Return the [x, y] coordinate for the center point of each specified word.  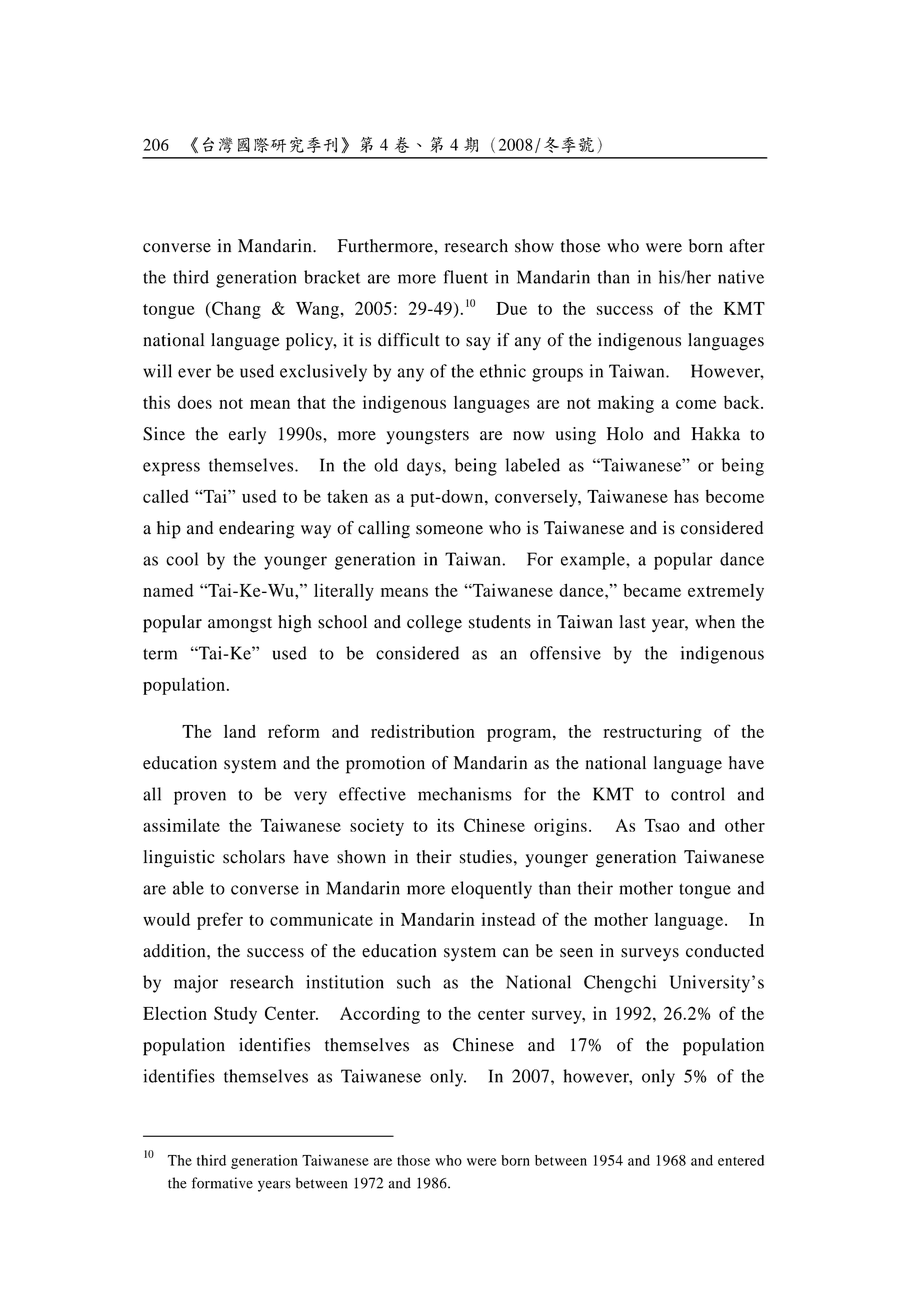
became [652, 590]
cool [182, 559]
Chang [235, 310]
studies [486, 857]
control [698, 794]
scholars [254, 857]
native [741, 277]
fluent [466, 277]
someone [449, 530]
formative [222, 1183]
